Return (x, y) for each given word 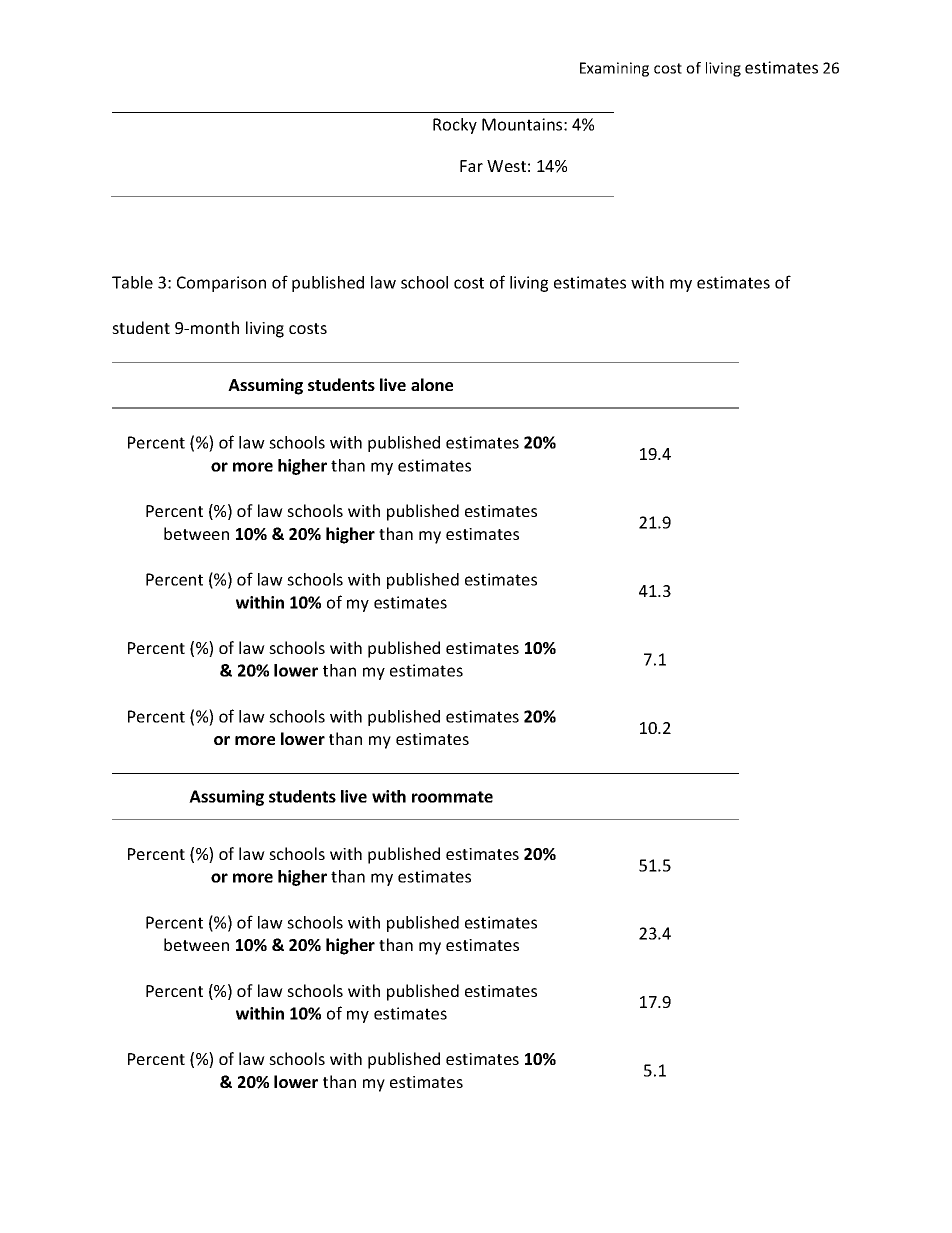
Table (132, 282)
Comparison (221, 284)
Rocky (455, 126)
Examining (614, 69)
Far (471, 166)
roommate (452, 797)
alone (432, 384)
